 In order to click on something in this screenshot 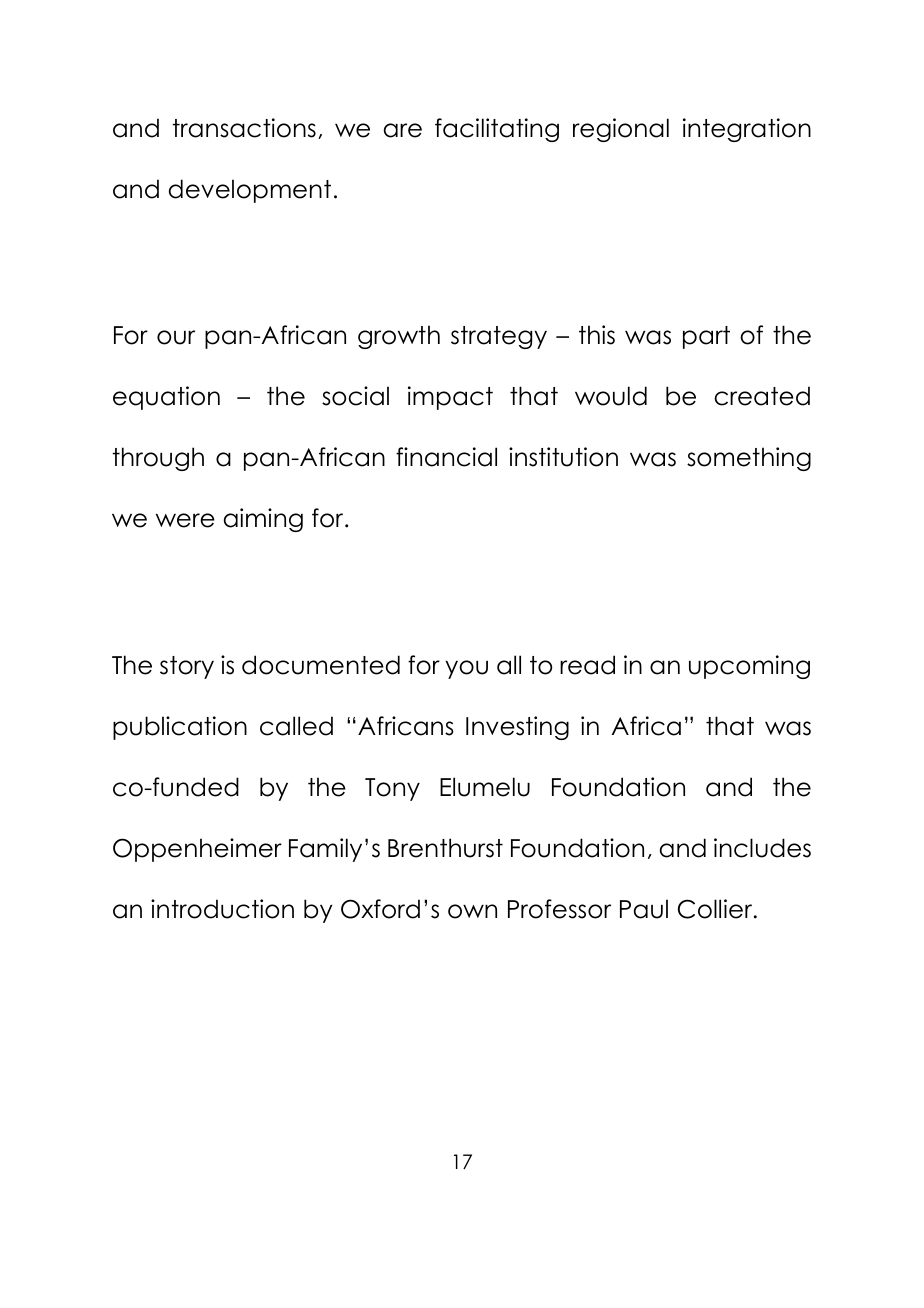, I will do `click(749, 459)`.
